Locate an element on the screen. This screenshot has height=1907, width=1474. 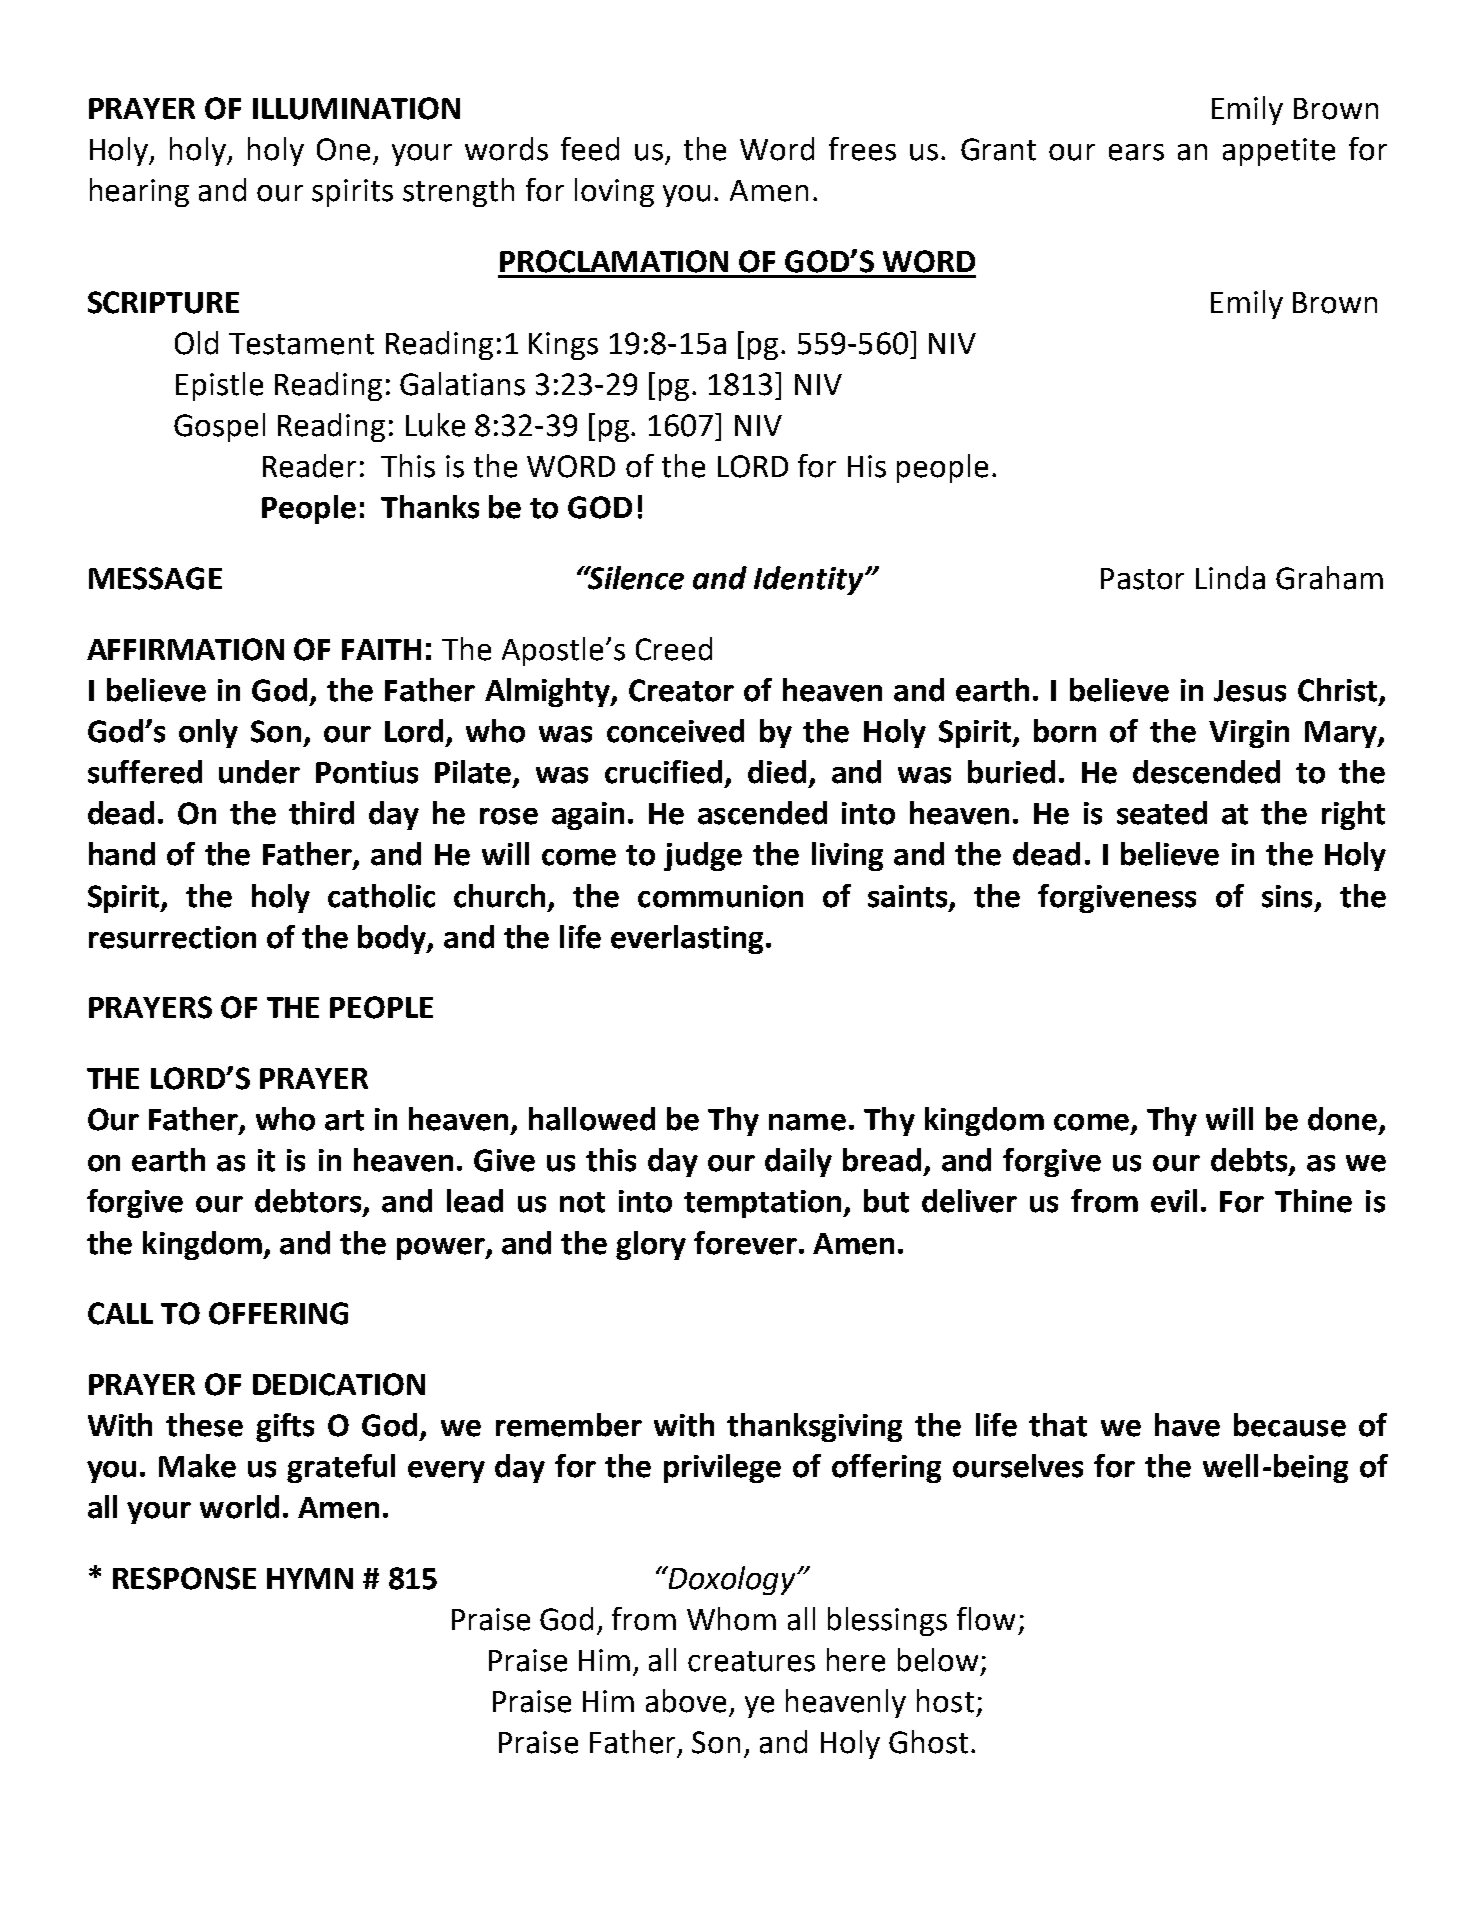
Jesus is located at coordinates (1250, 691).
